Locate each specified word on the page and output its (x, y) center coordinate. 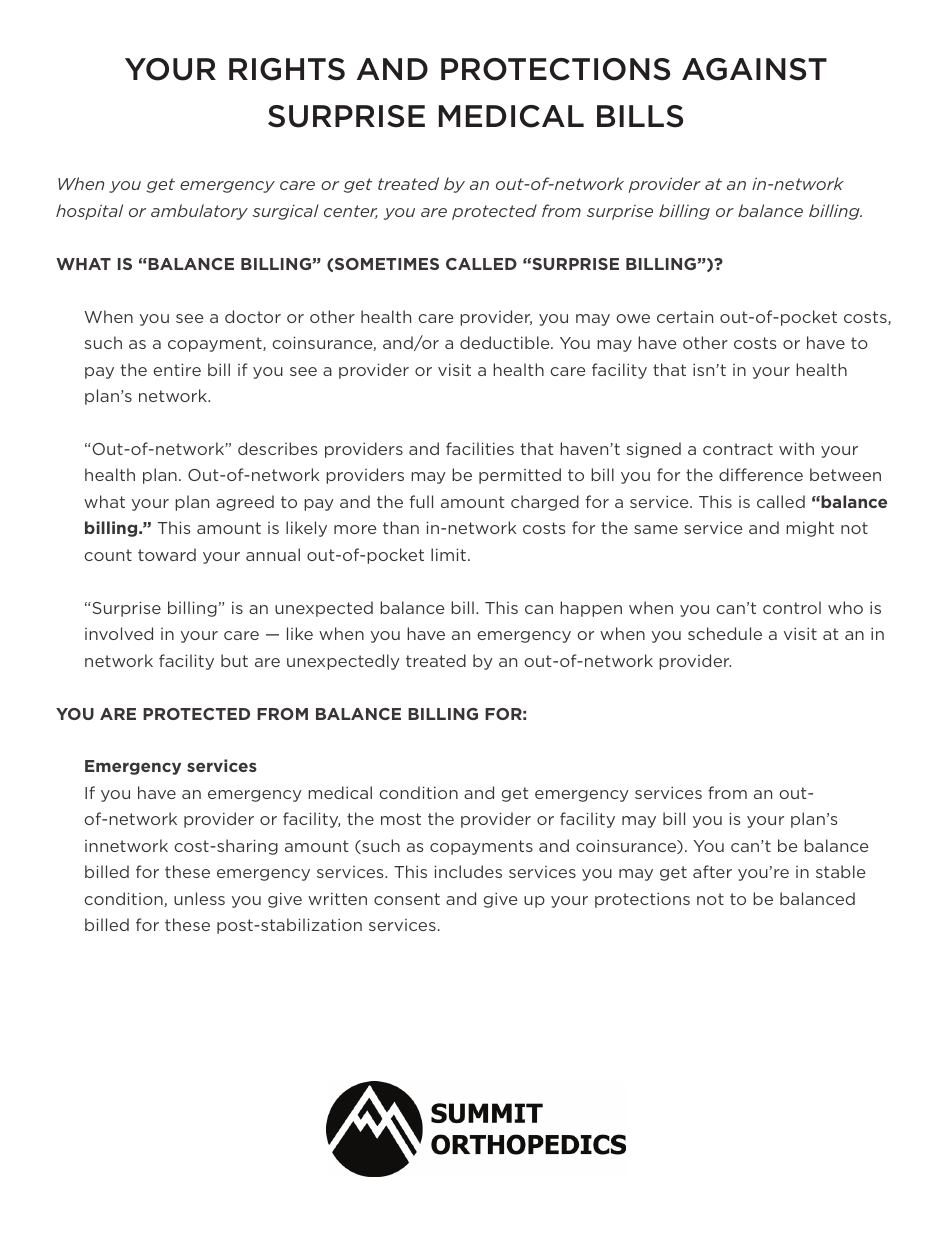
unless (199, 898)
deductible (506, 342)
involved (119, 633)
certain (685, 316)
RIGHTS (287, 69)
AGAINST (754, 69)
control (792, 607)
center (351, 212)
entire (177, 369)
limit (448, 554)
